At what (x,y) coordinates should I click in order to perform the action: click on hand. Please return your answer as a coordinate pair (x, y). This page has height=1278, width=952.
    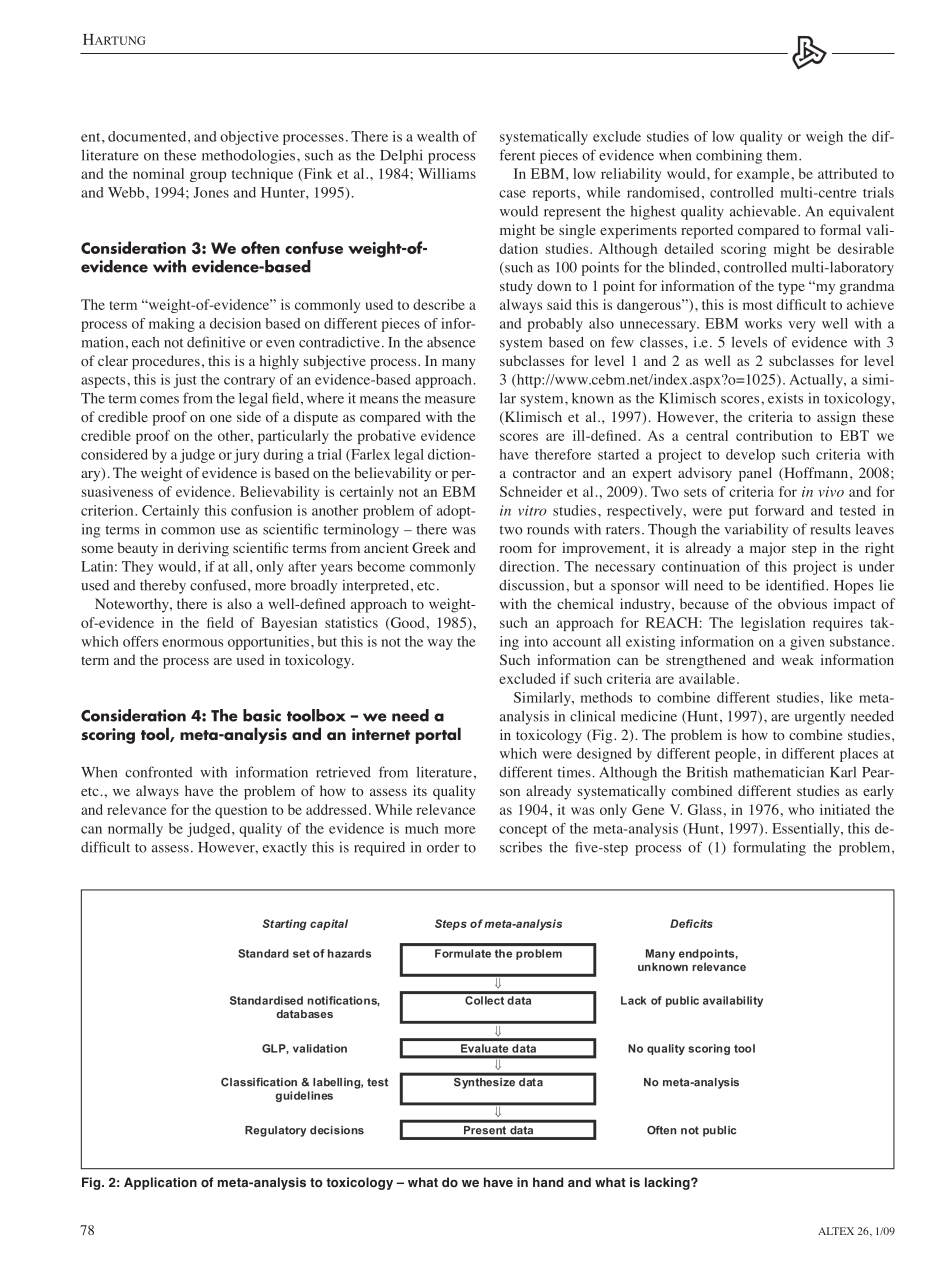
    Looking at the image, I should click on (548, 1182).
